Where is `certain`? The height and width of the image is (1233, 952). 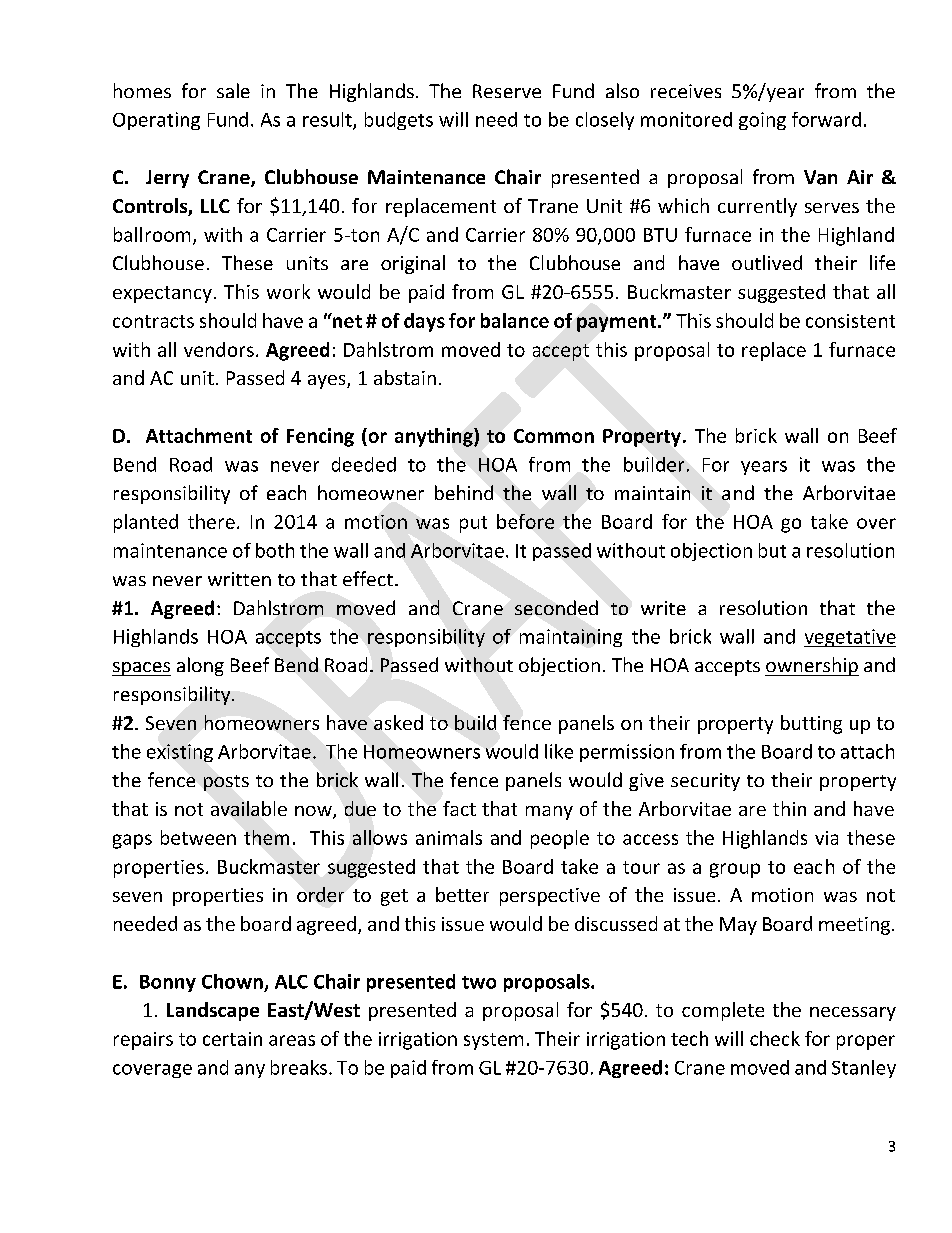
certain is located at coordinates (232, 1039).
